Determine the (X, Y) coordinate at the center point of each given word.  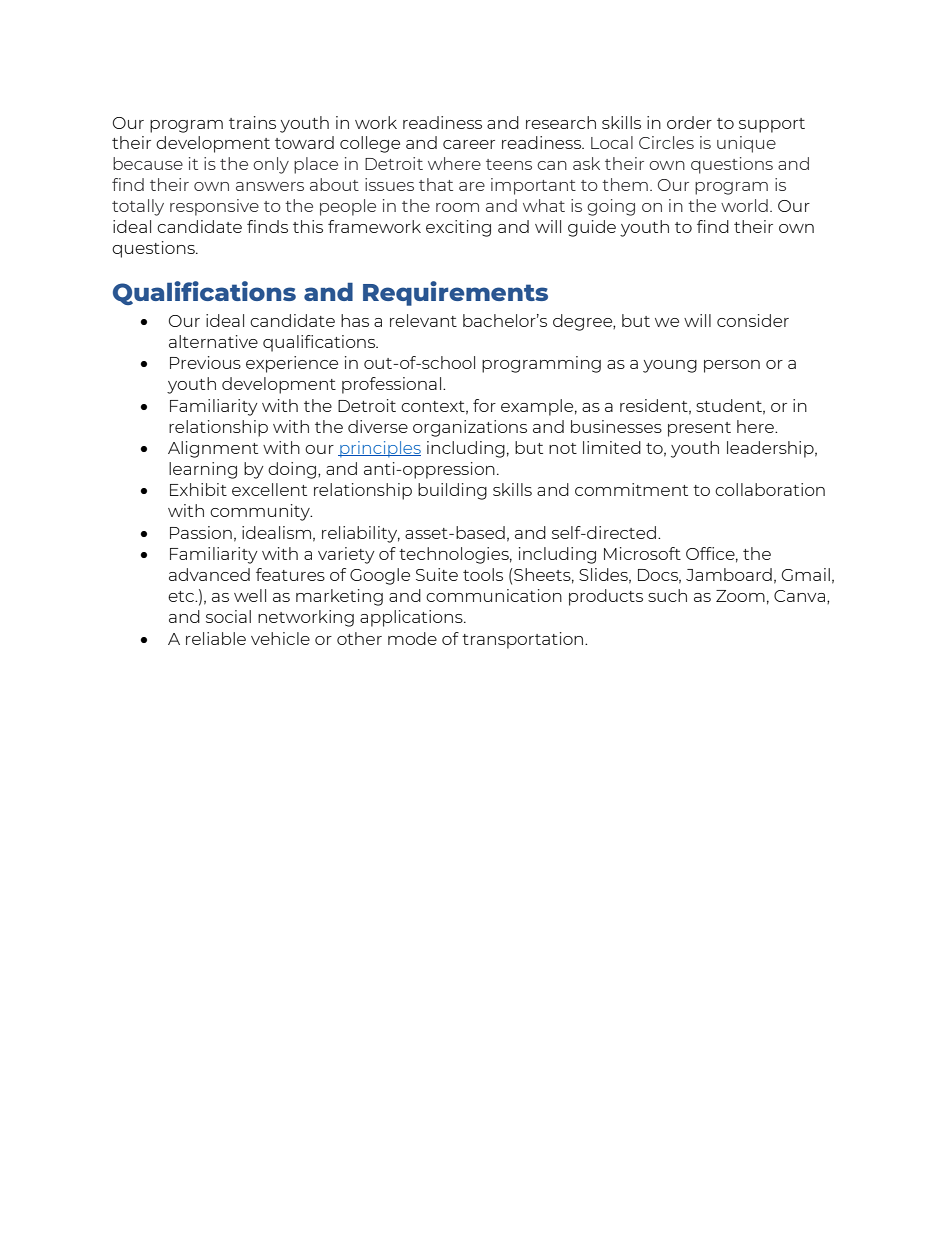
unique (746, 144)
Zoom (740, 596)
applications (412, 618)
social (228, 616)
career (469, 144)
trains (252, 122)
